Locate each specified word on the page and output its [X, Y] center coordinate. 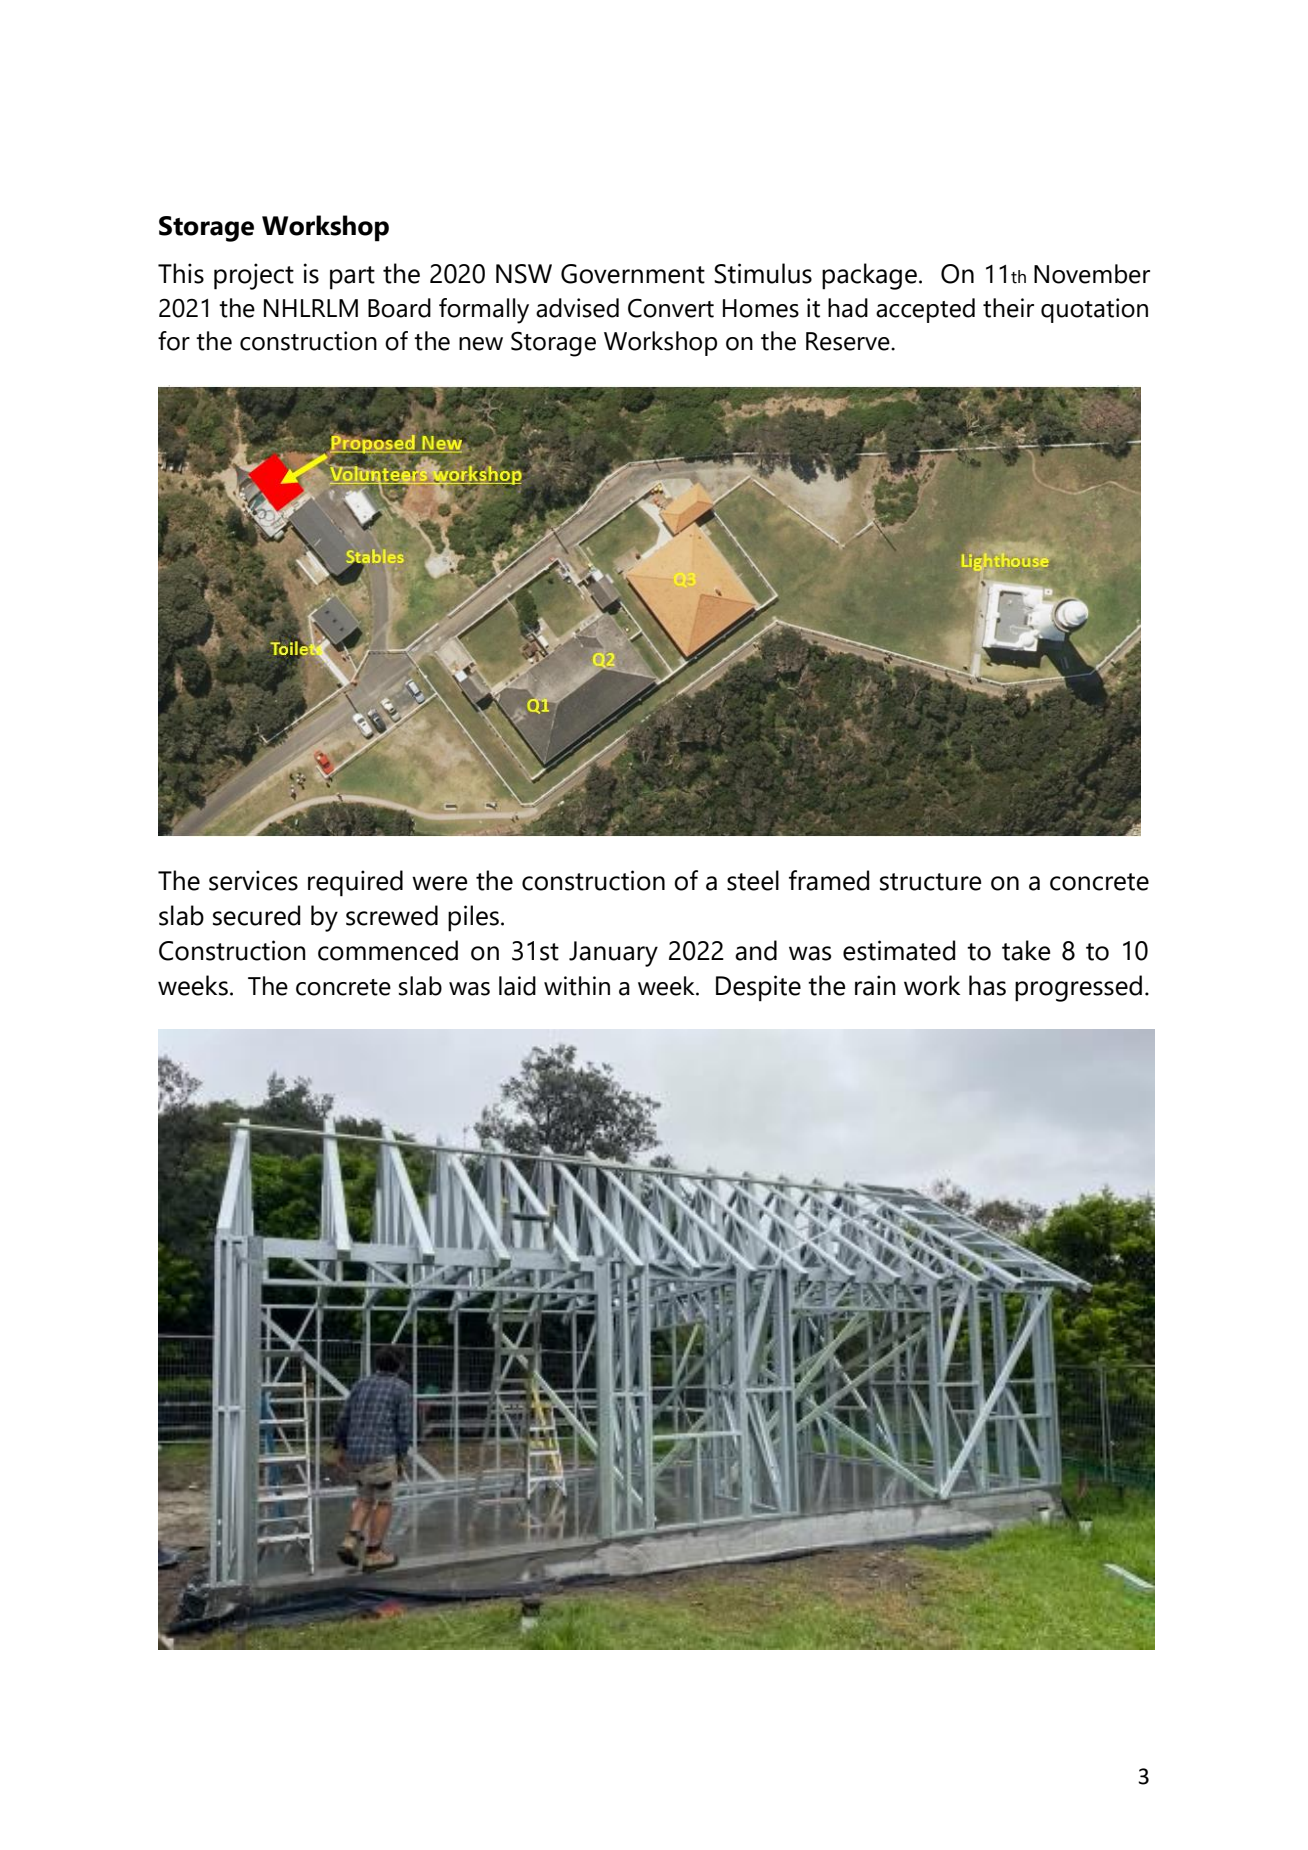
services [253, 880]
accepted [925, 310]
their [1008, 308]
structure [930, 882]
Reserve [849, 341]
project [254, 276]
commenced [388, 950]
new [481, 344]
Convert [671, 308]
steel [753, 880]
